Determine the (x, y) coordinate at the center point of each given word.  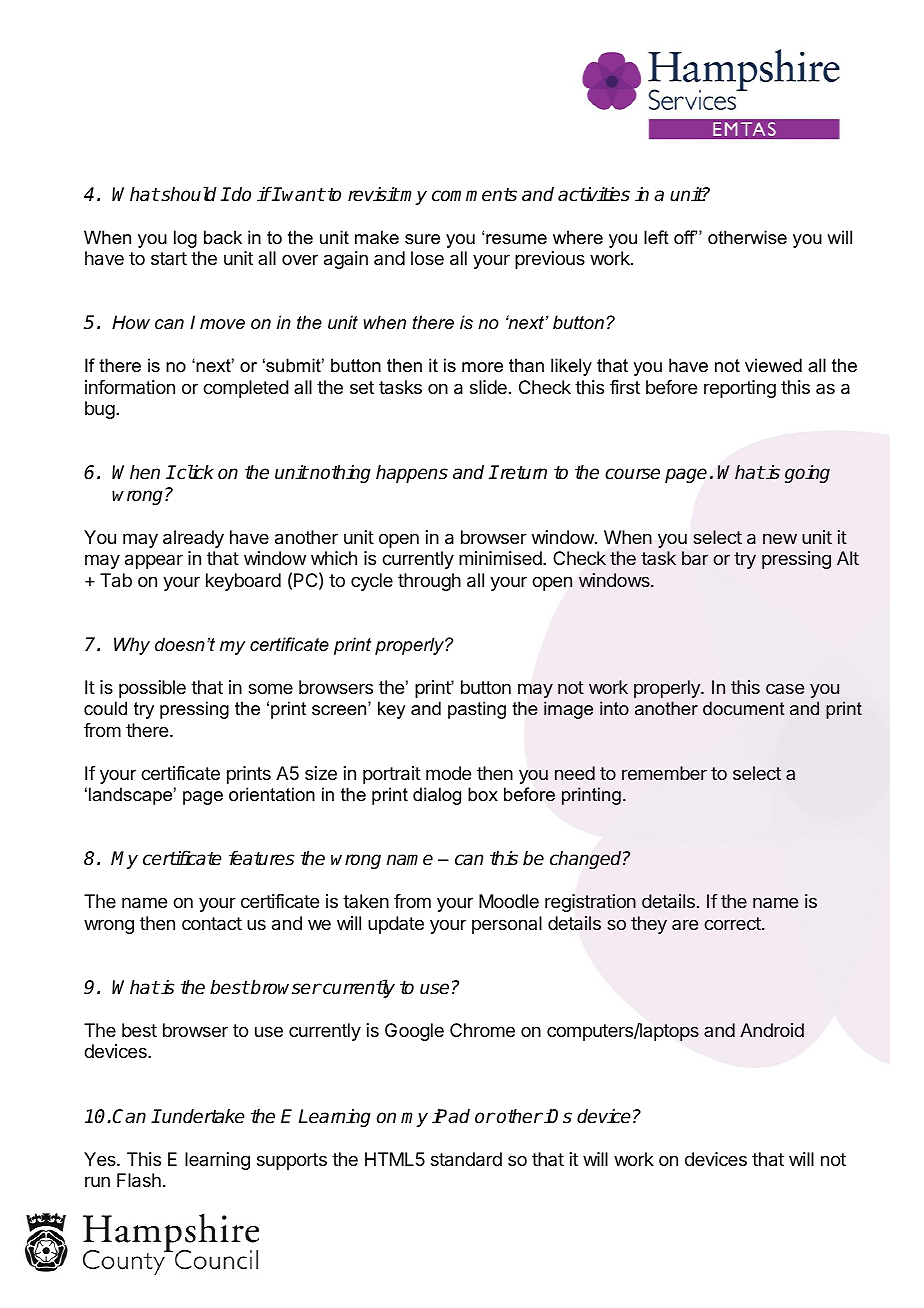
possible (152, 689)
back (223, 237)
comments (474, 195)
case (785, 688)
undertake (203, 1116)
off (685, 237)
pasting (477, 710)
